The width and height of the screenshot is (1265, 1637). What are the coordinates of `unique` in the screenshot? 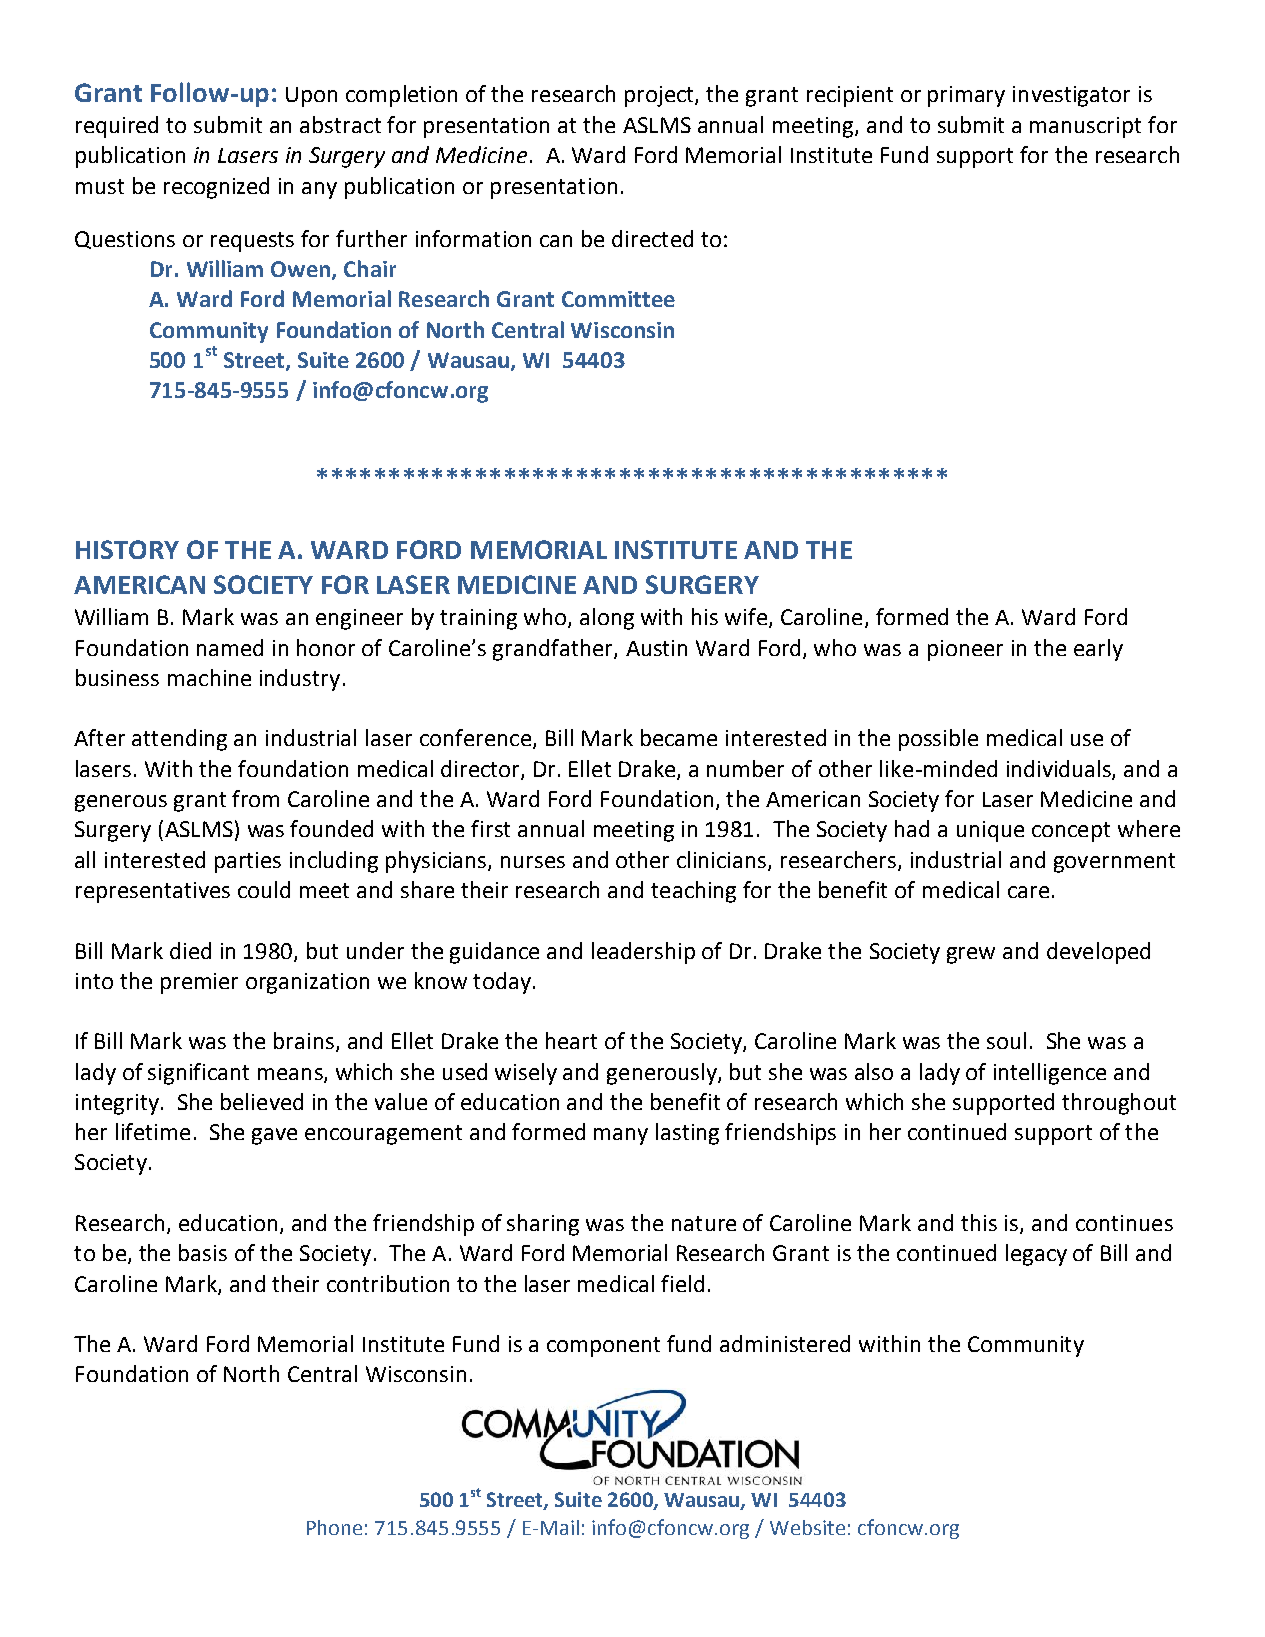 It's located at (990, 831).
